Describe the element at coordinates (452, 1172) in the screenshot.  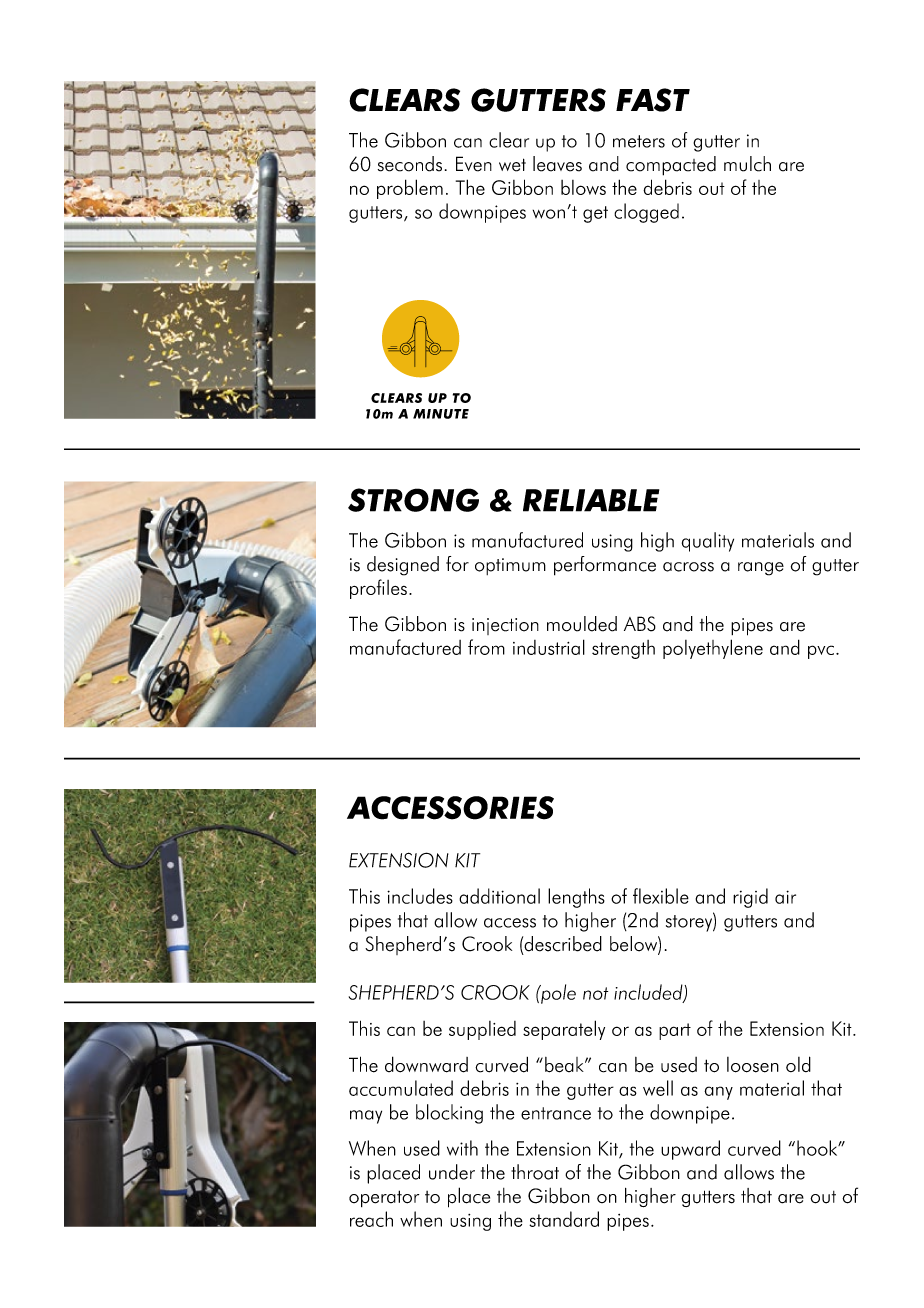
I see `under` at that location.
